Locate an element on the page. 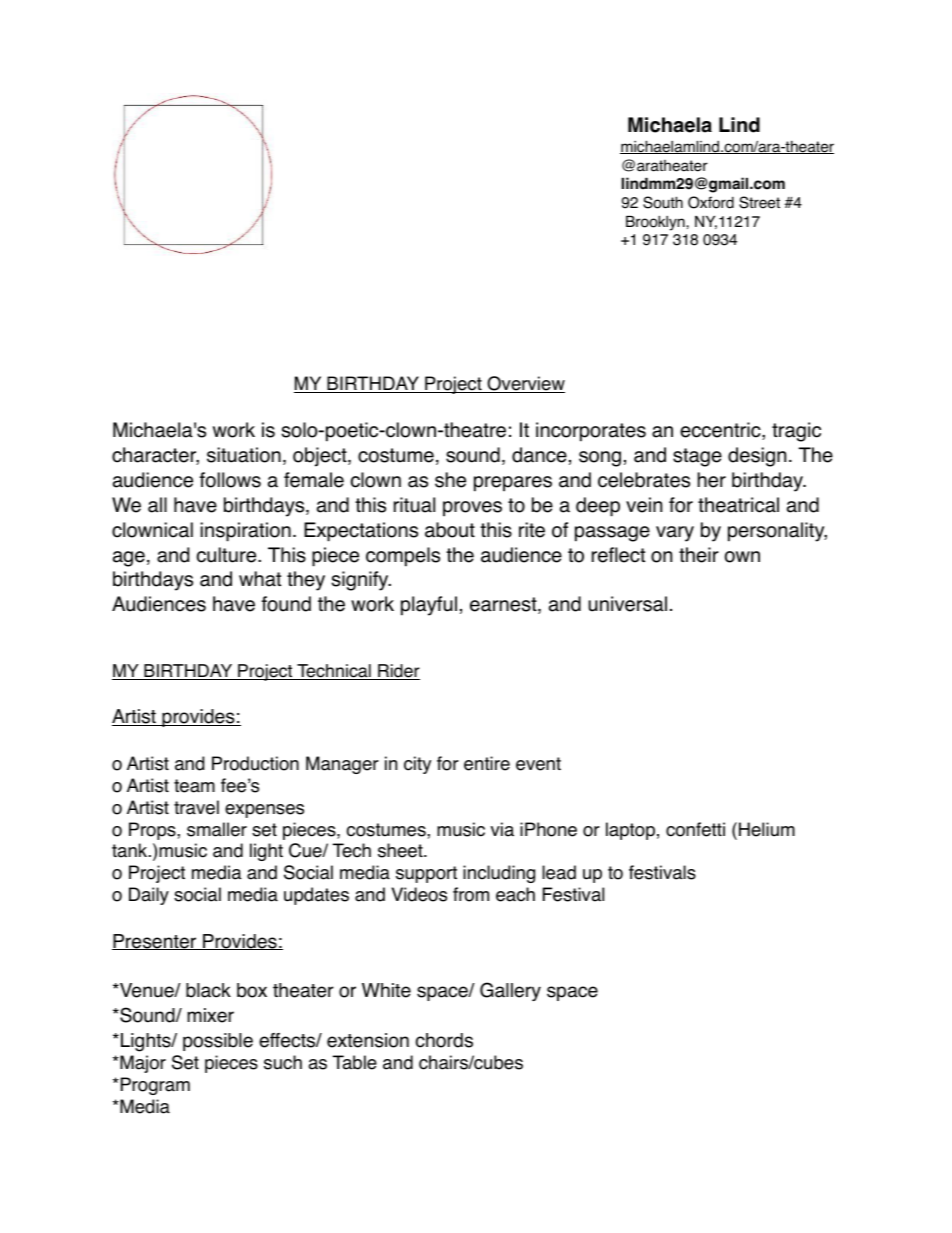 The image size is (952, 1233). found is located at coordinates (286, 604).
